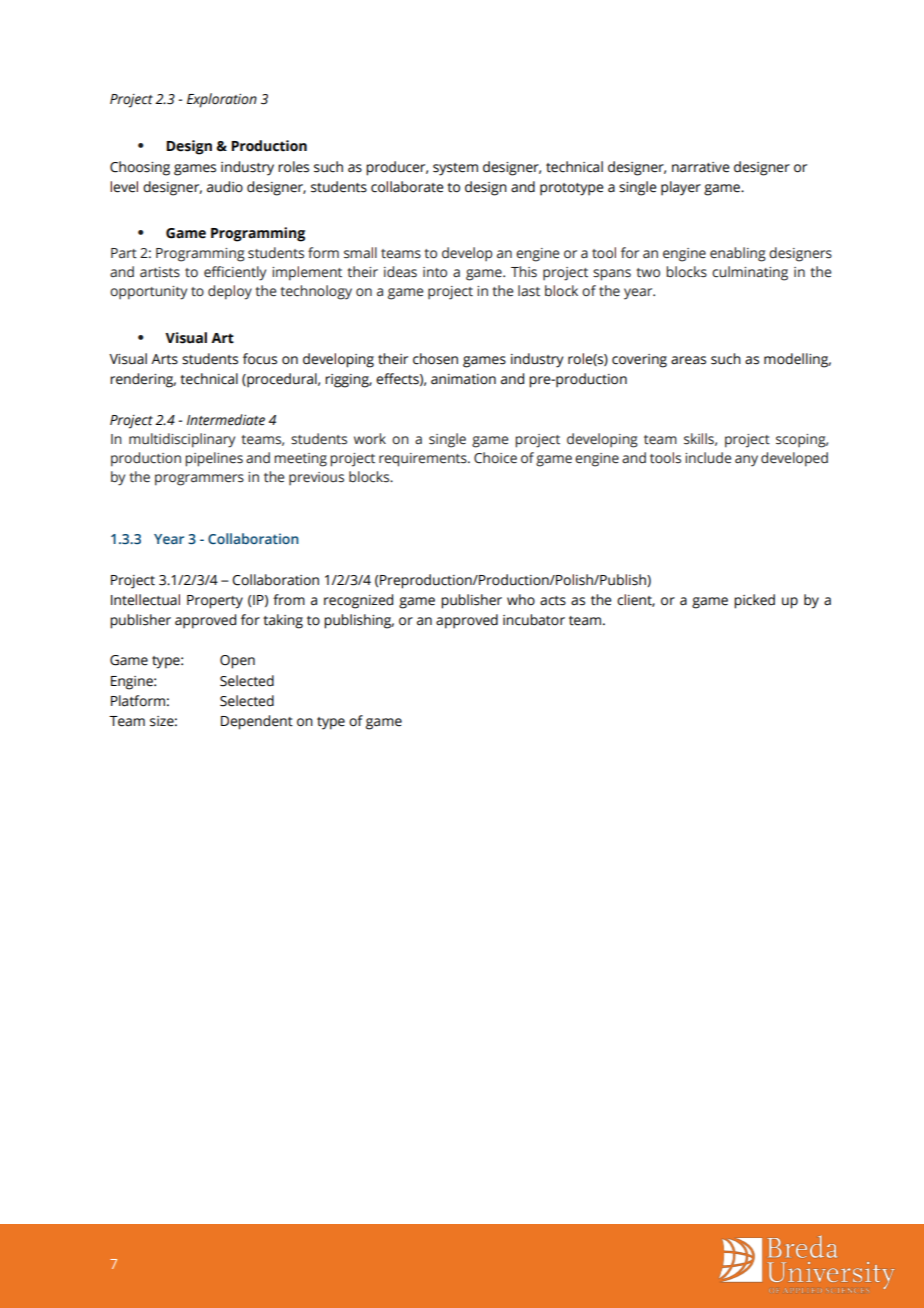  What do you see at coordinates (257, 722) in the document?
I see `Dependent` at bounding box center [257, 722].
